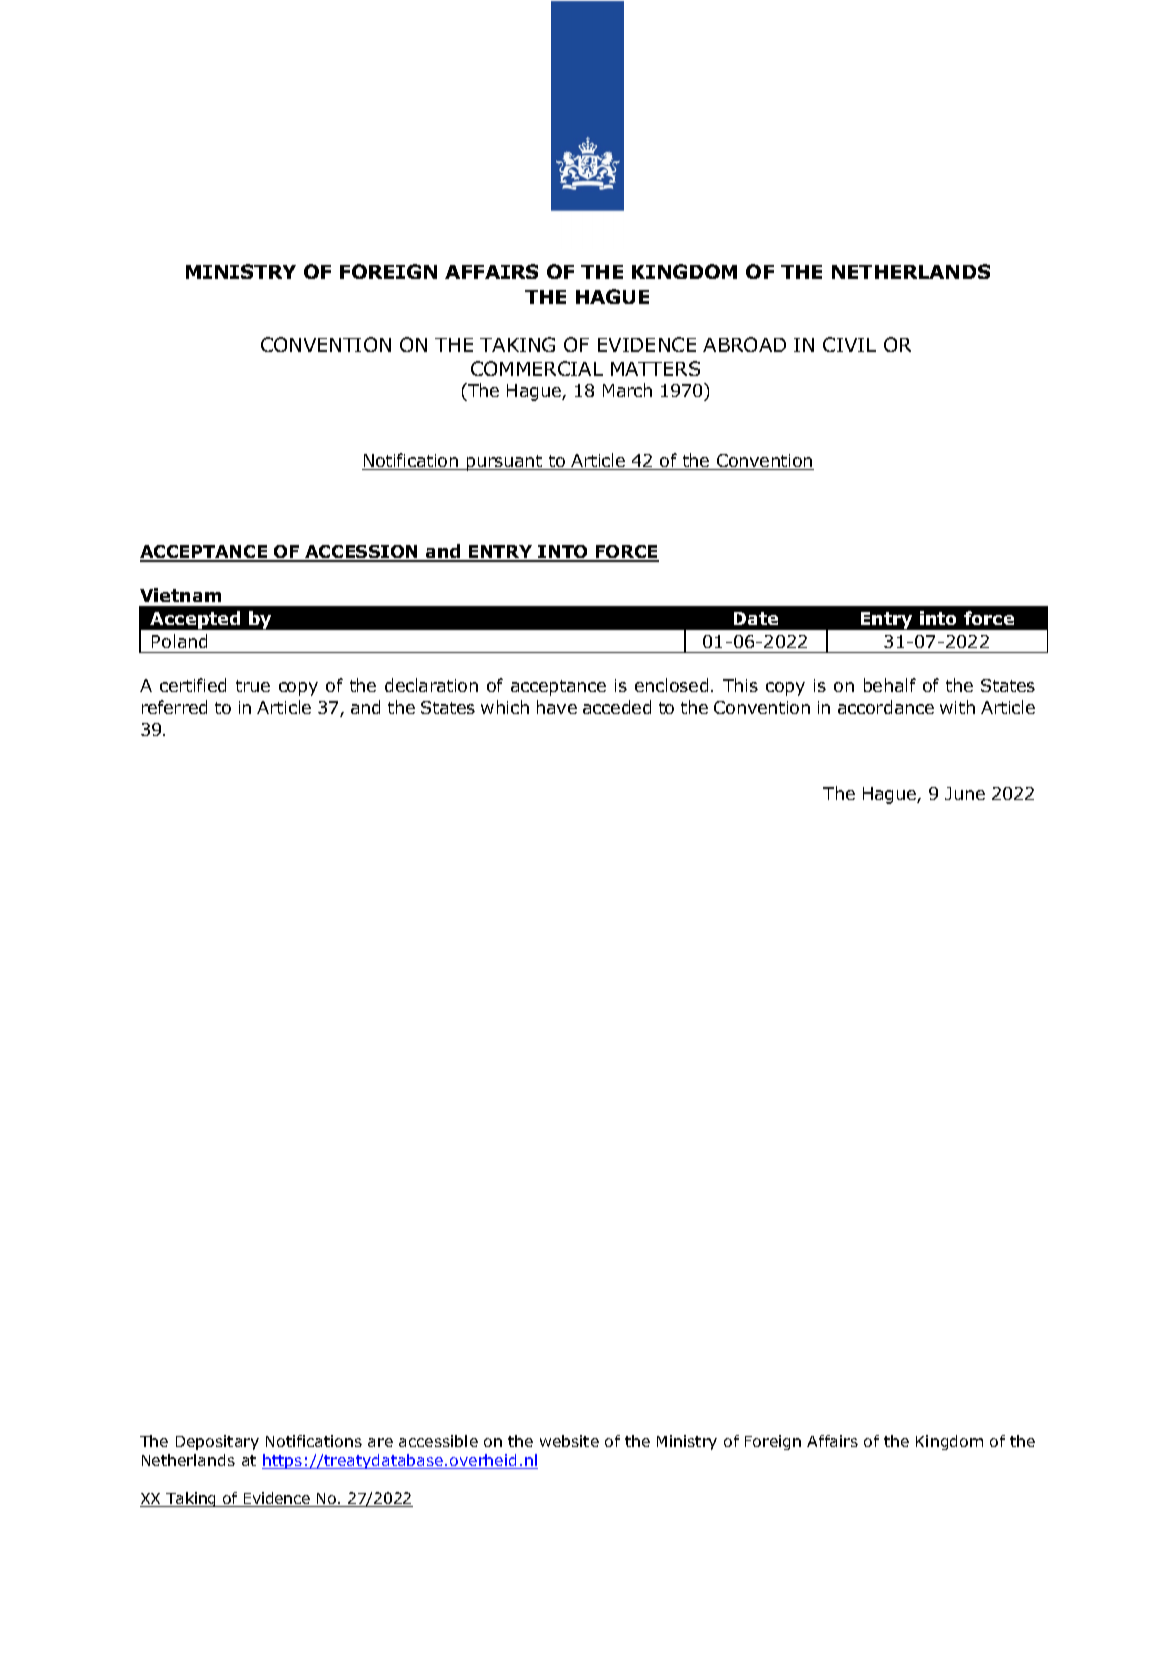 The image size is (1176, 1663). What do you see at coordinates (965, 793) in the image?
I see `June` at bounding box center [965, 793].
